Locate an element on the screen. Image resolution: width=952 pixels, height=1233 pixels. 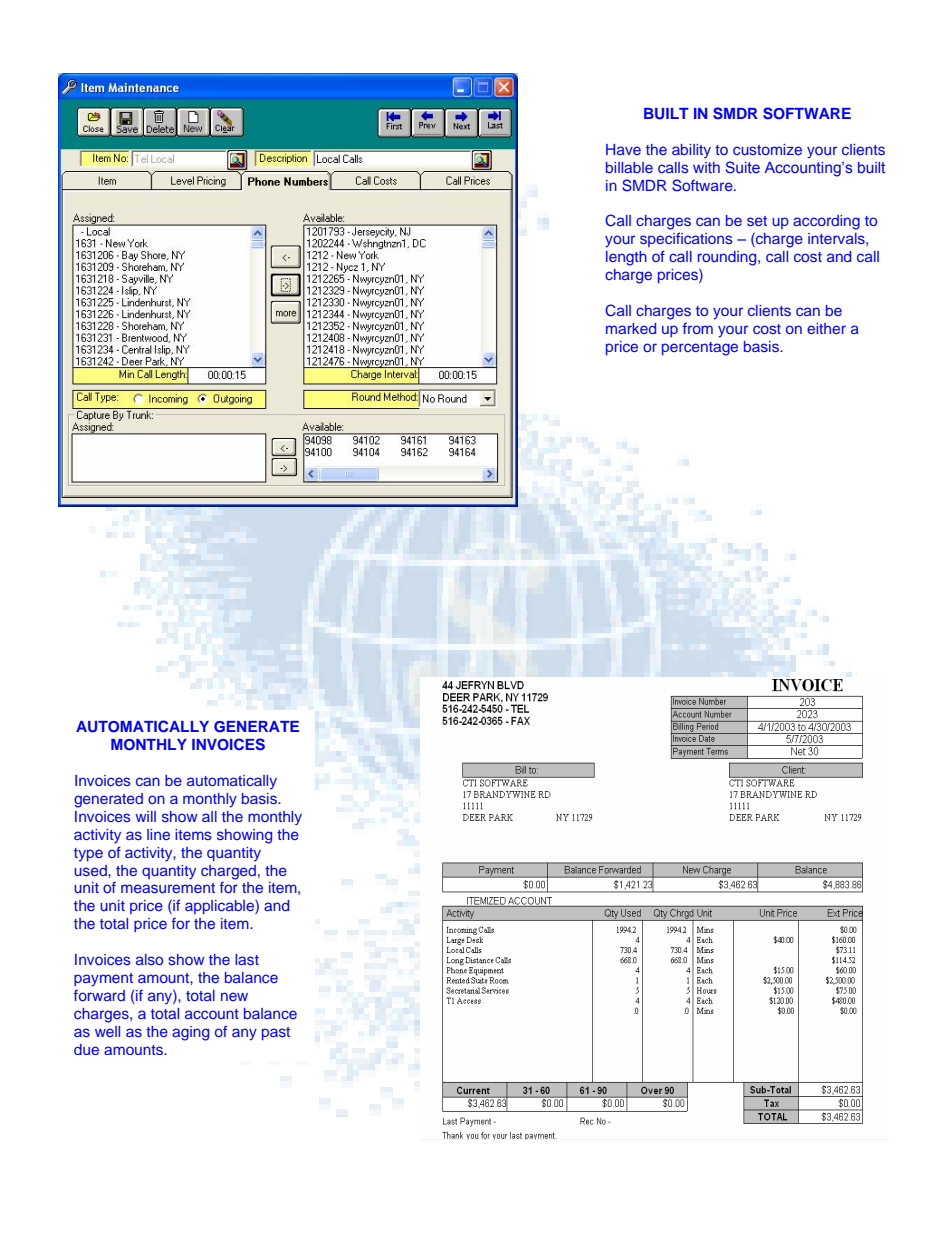
last is located at coordinates (247, 959).
